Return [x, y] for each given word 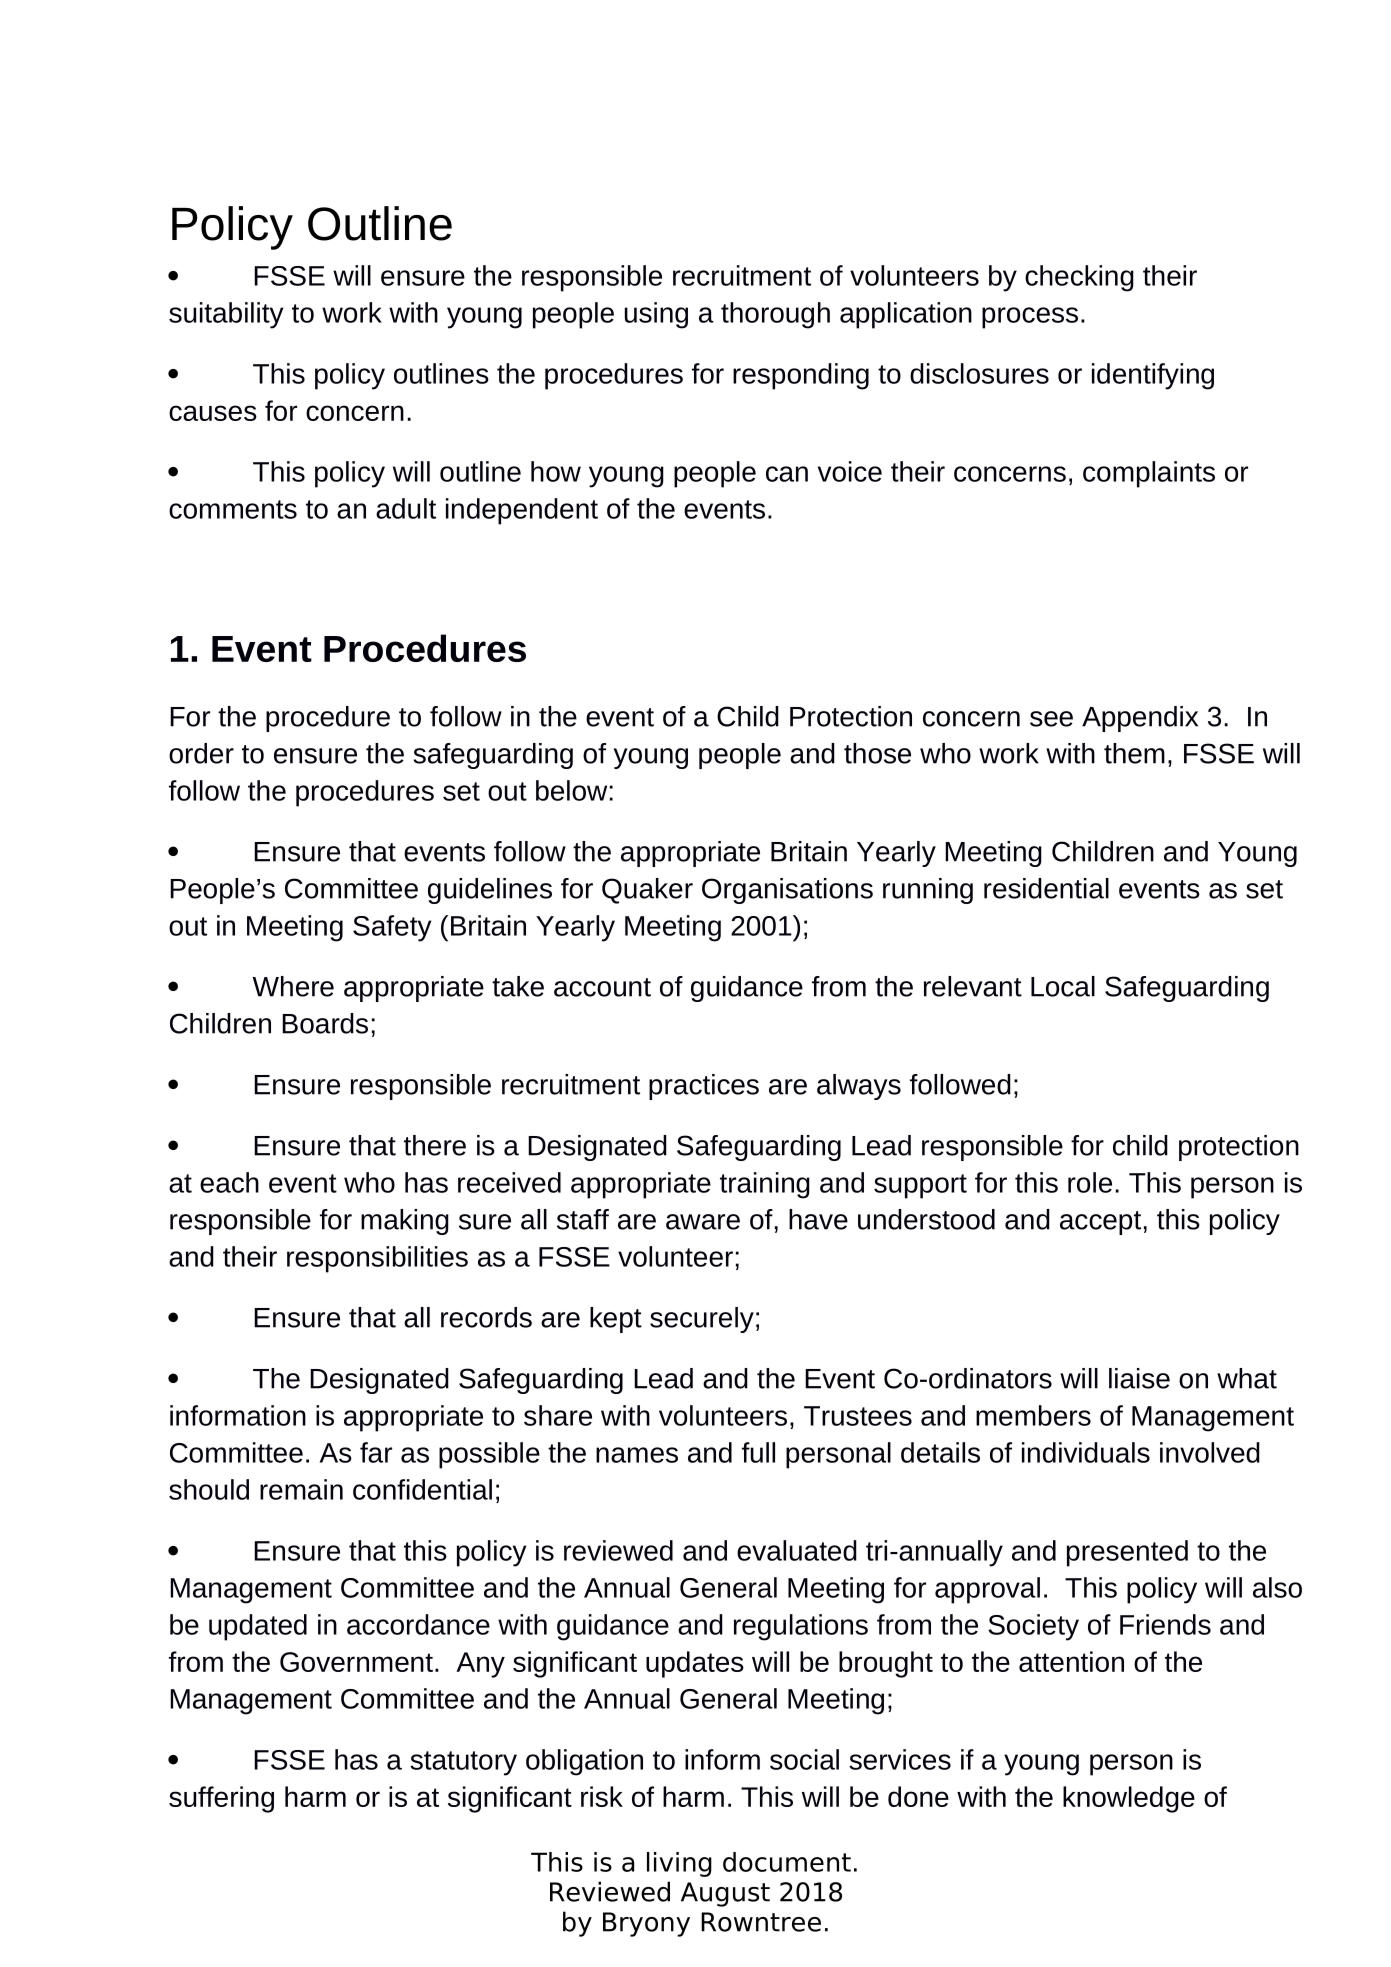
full [758, 1452]
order [201, 753]
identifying [1153, 376]
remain [301, 1489]
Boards [325, 1023]
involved [1210, 1452]
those [877, 753]
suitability [226, 315]
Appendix [1140, 719]
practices [704, 1087]
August [725, 1894]
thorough [775, 315]
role [1090, 1182]
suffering [221, 1799]
